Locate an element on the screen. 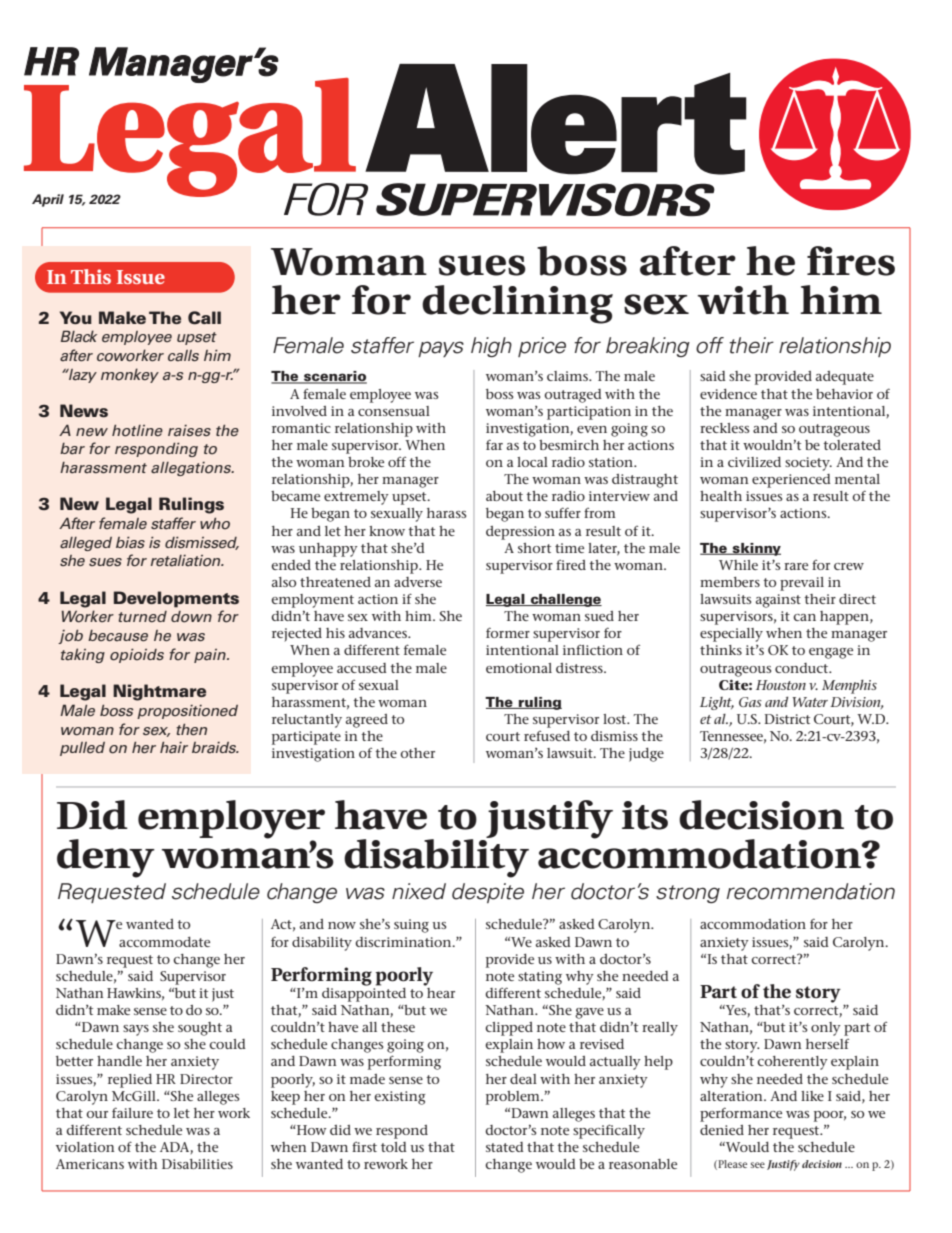  despite is located at coordinates (488, 893).
